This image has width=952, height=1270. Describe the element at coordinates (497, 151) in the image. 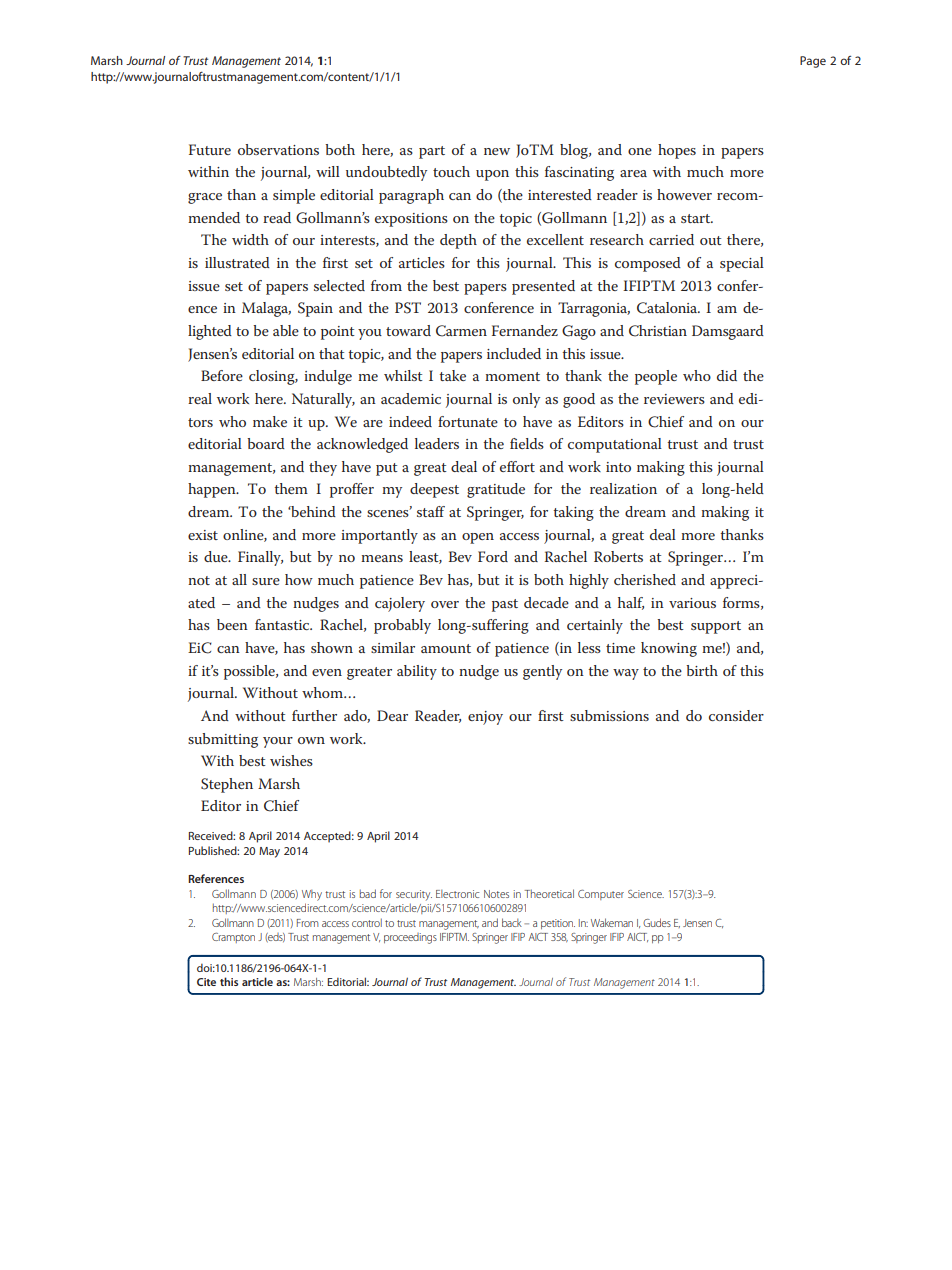

I see `new` at that location.
